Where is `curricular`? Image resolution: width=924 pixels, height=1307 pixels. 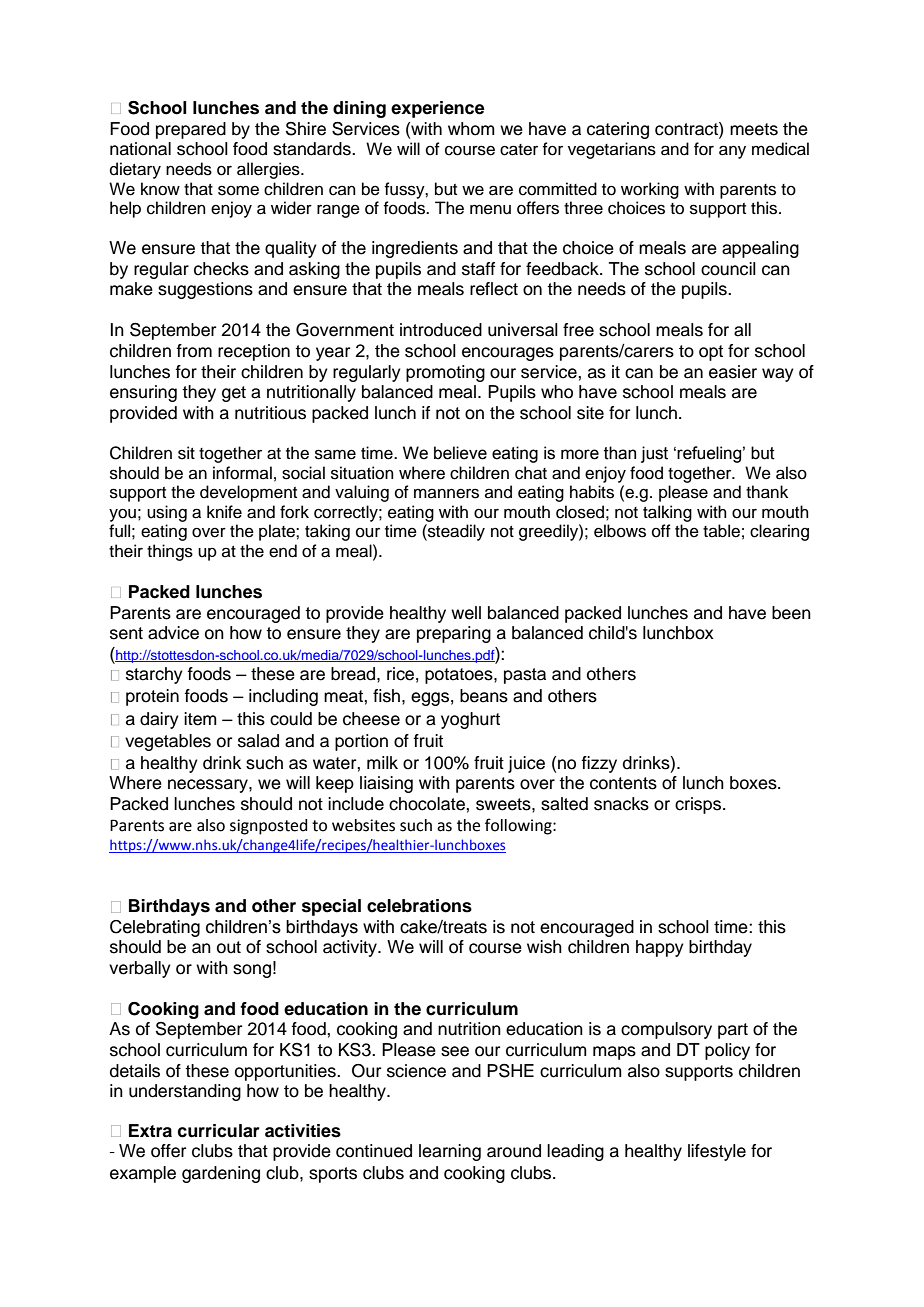
curricular is located at coordinates (219, 1131).
